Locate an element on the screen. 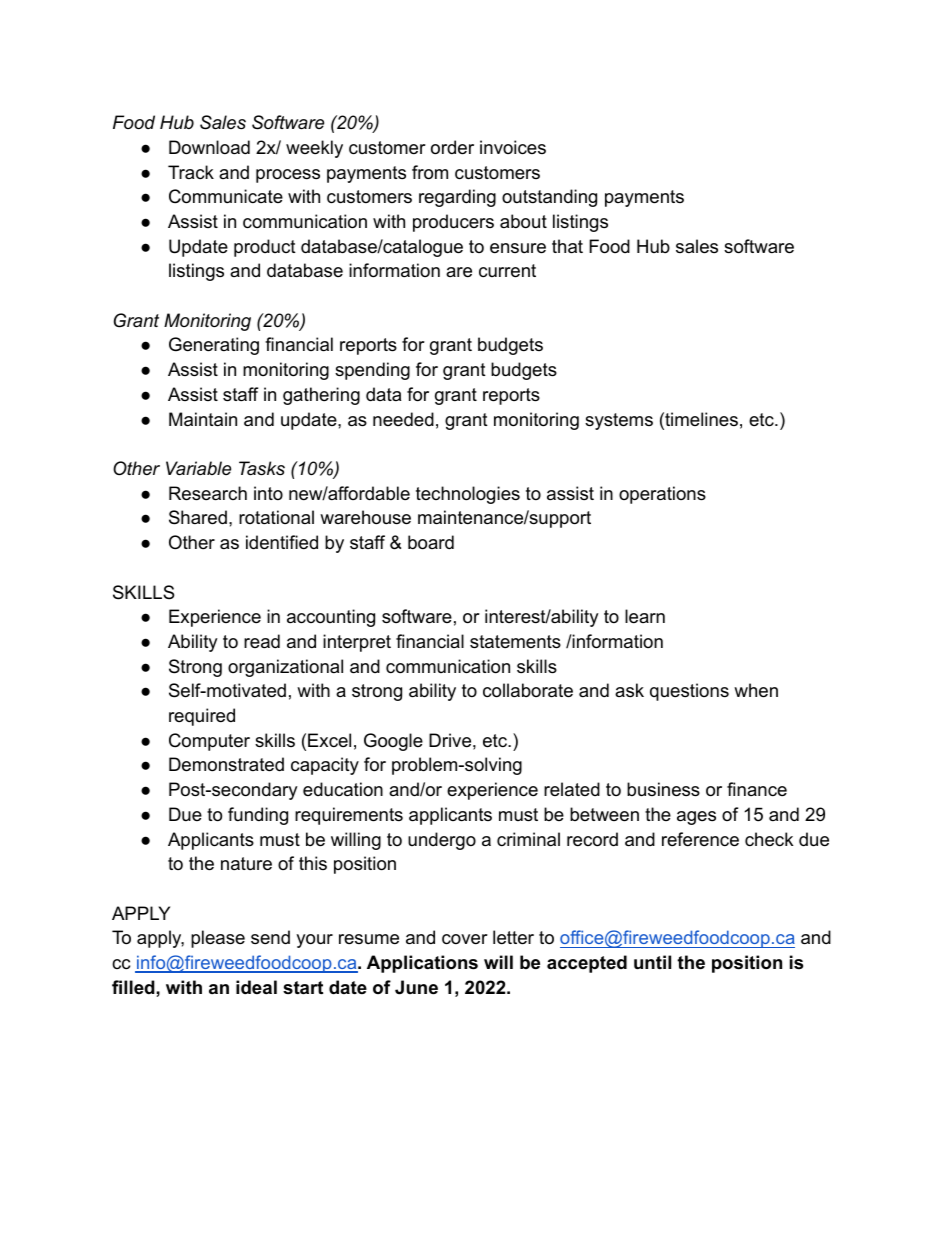  board is located at coordinates (431, 542).
